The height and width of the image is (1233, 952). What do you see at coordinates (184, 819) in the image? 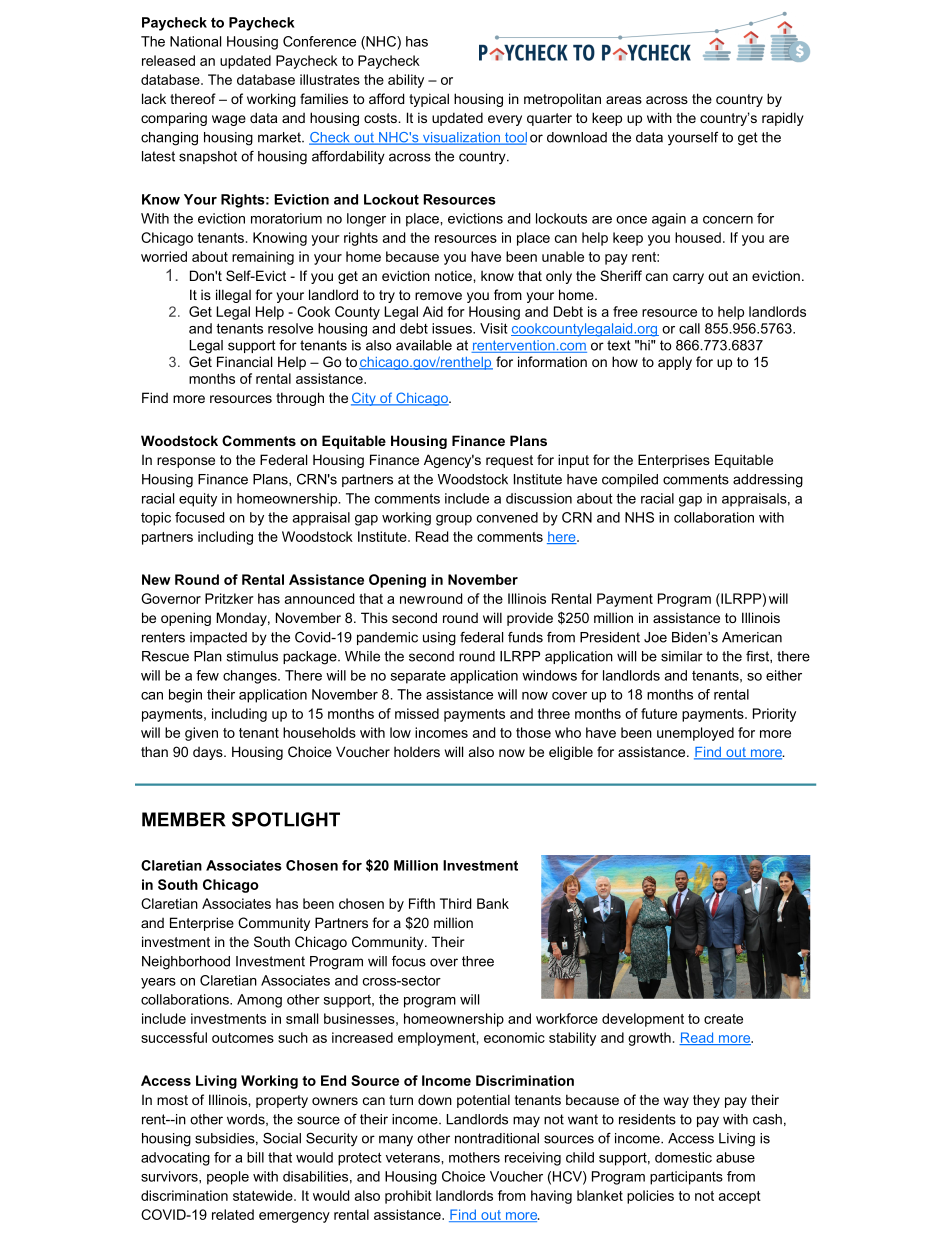
I see `MEMBER` at bounding box center [184, 819].
